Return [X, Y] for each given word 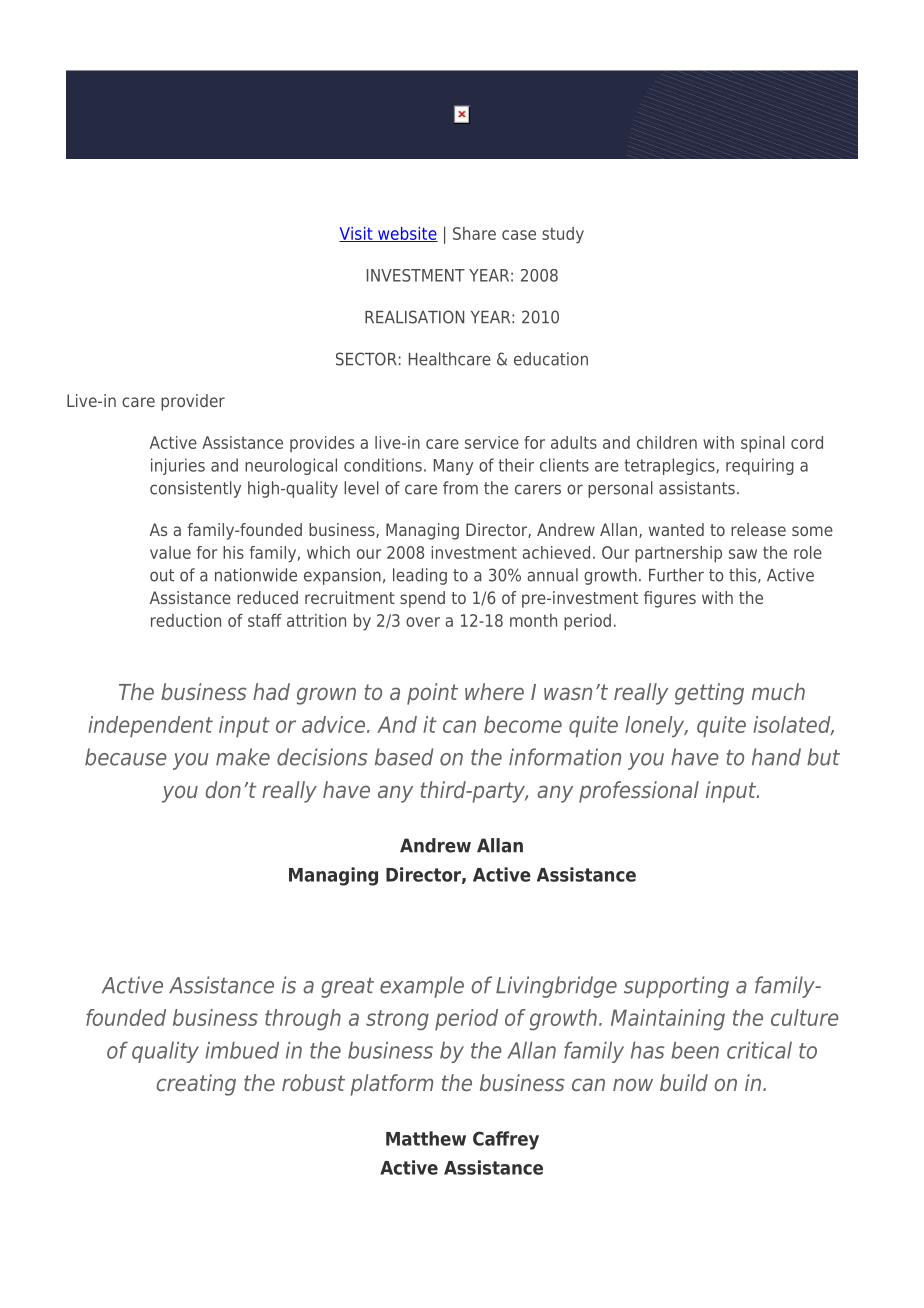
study [563, 235]
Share [474, 233]
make [243, 757]
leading [420, 576]
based [404, 757]
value [170, 552]
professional [639, 792]
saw [743, 554]
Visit [357, 234]
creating [196, 1085]
